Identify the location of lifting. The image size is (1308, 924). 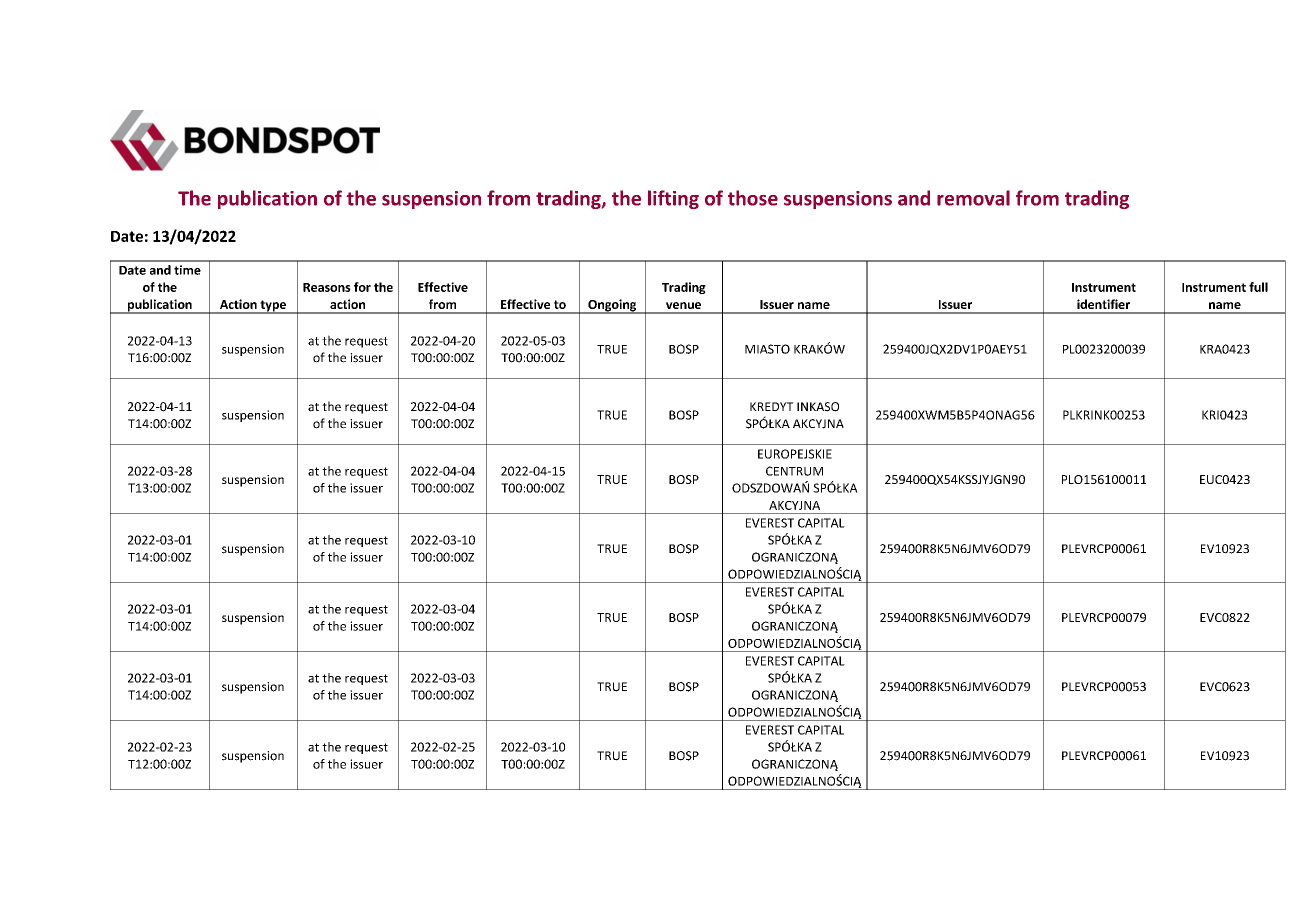
(673, 199).
